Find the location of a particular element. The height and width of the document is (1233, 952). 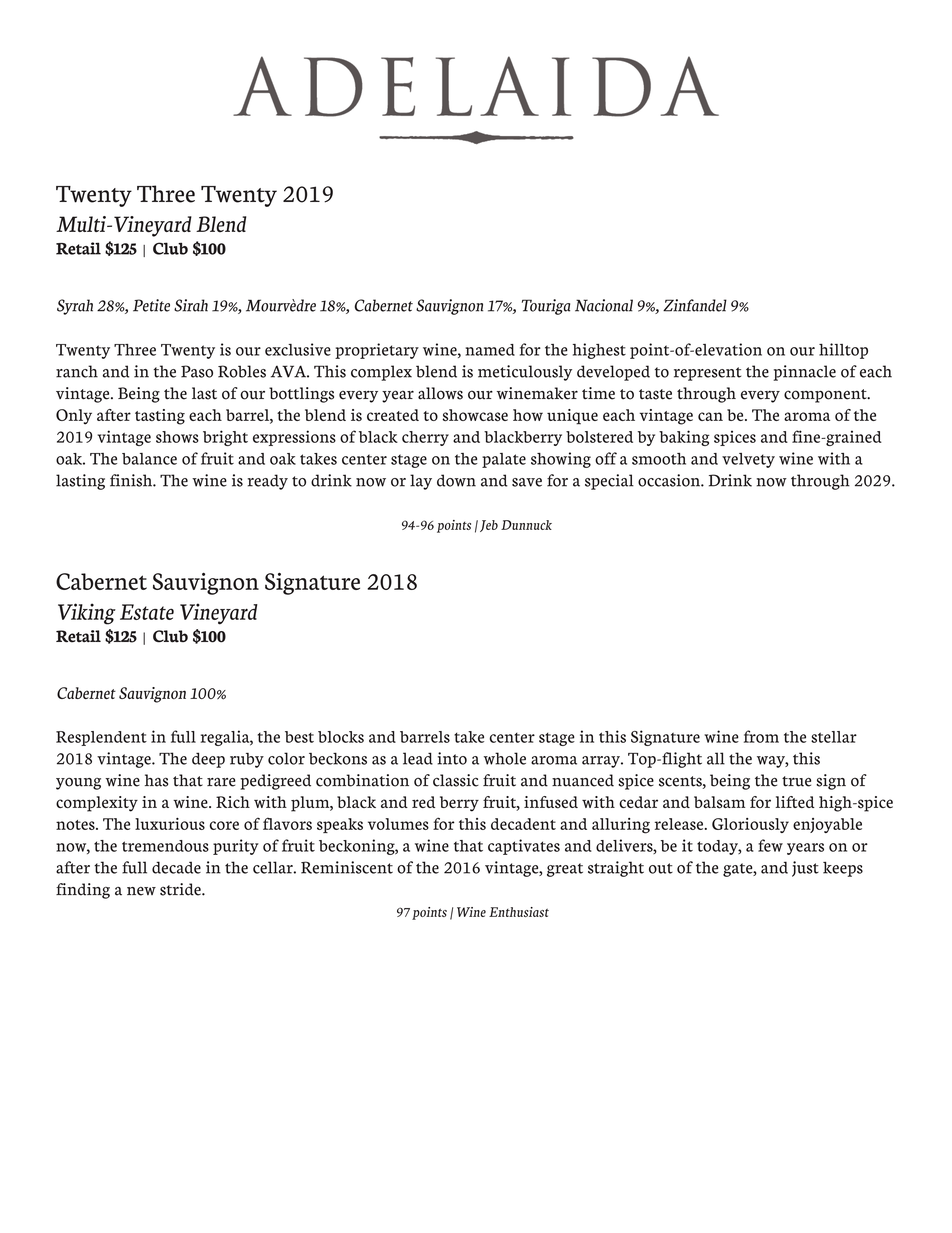

Jeb is located at coordinates (489, 526).
